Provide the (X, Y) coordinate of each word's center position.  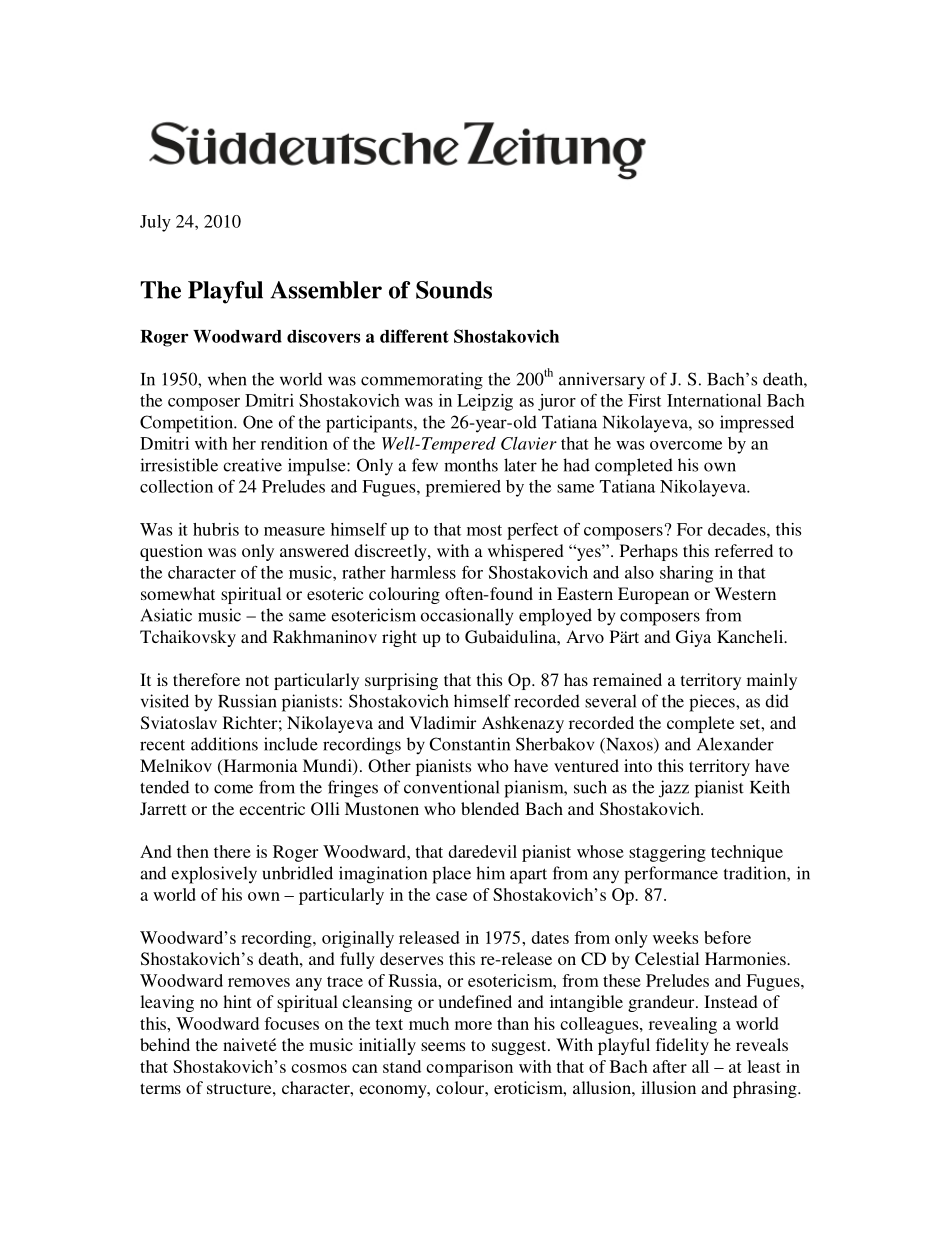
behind (165, 1044)
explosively (214, 875)
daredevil (483, 851)
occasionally (467, 617)
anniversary (602, 381)
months (471, 465)
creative (252, 465)
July (155, 223)
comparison (469, 1068)
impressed (757, 424)
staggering (667, 853)
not (257, 680)
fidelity (682, 1046)
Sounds (454, 290)
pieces (713, 703)
